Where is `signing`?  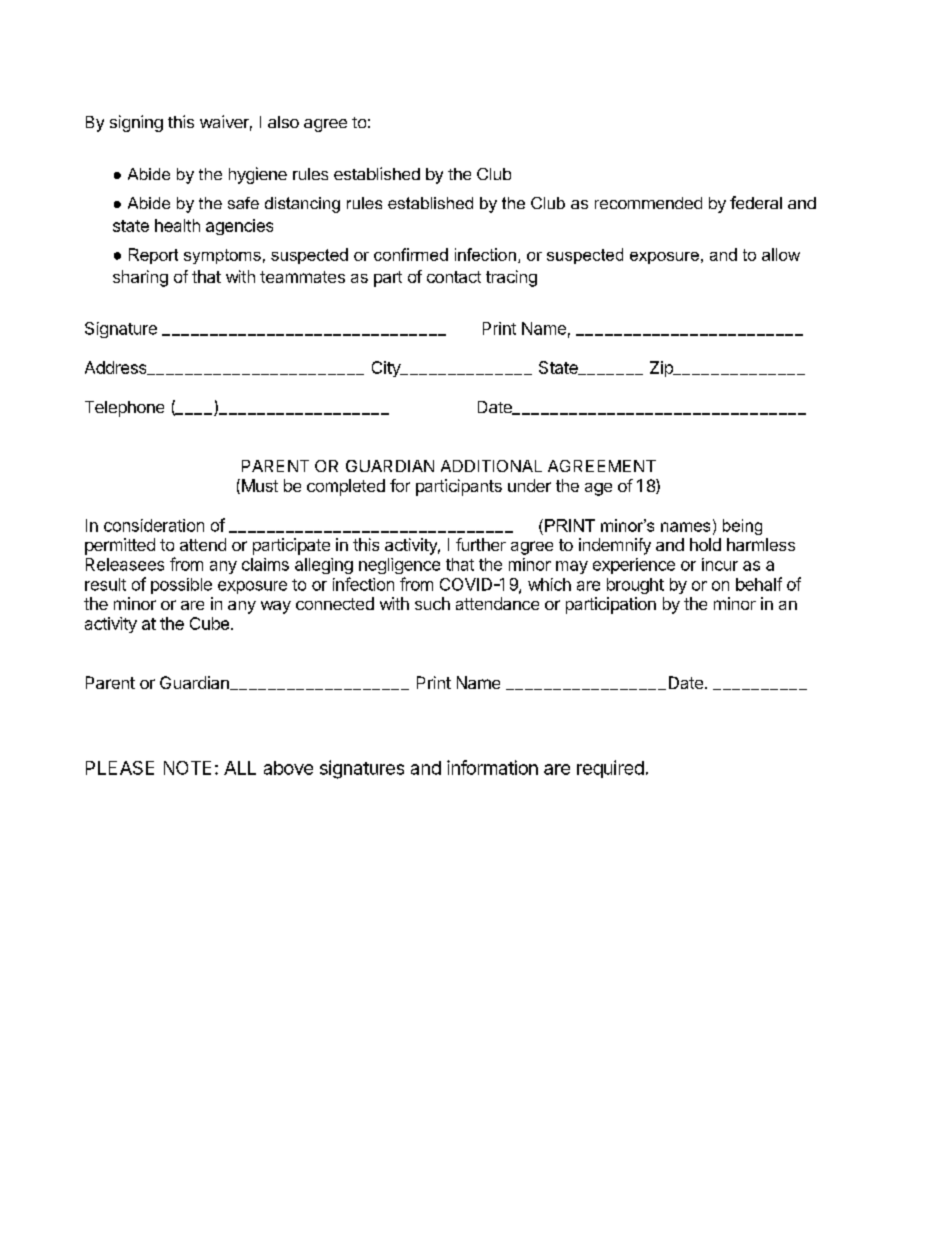
signing is located at coordinates (136, 123).
